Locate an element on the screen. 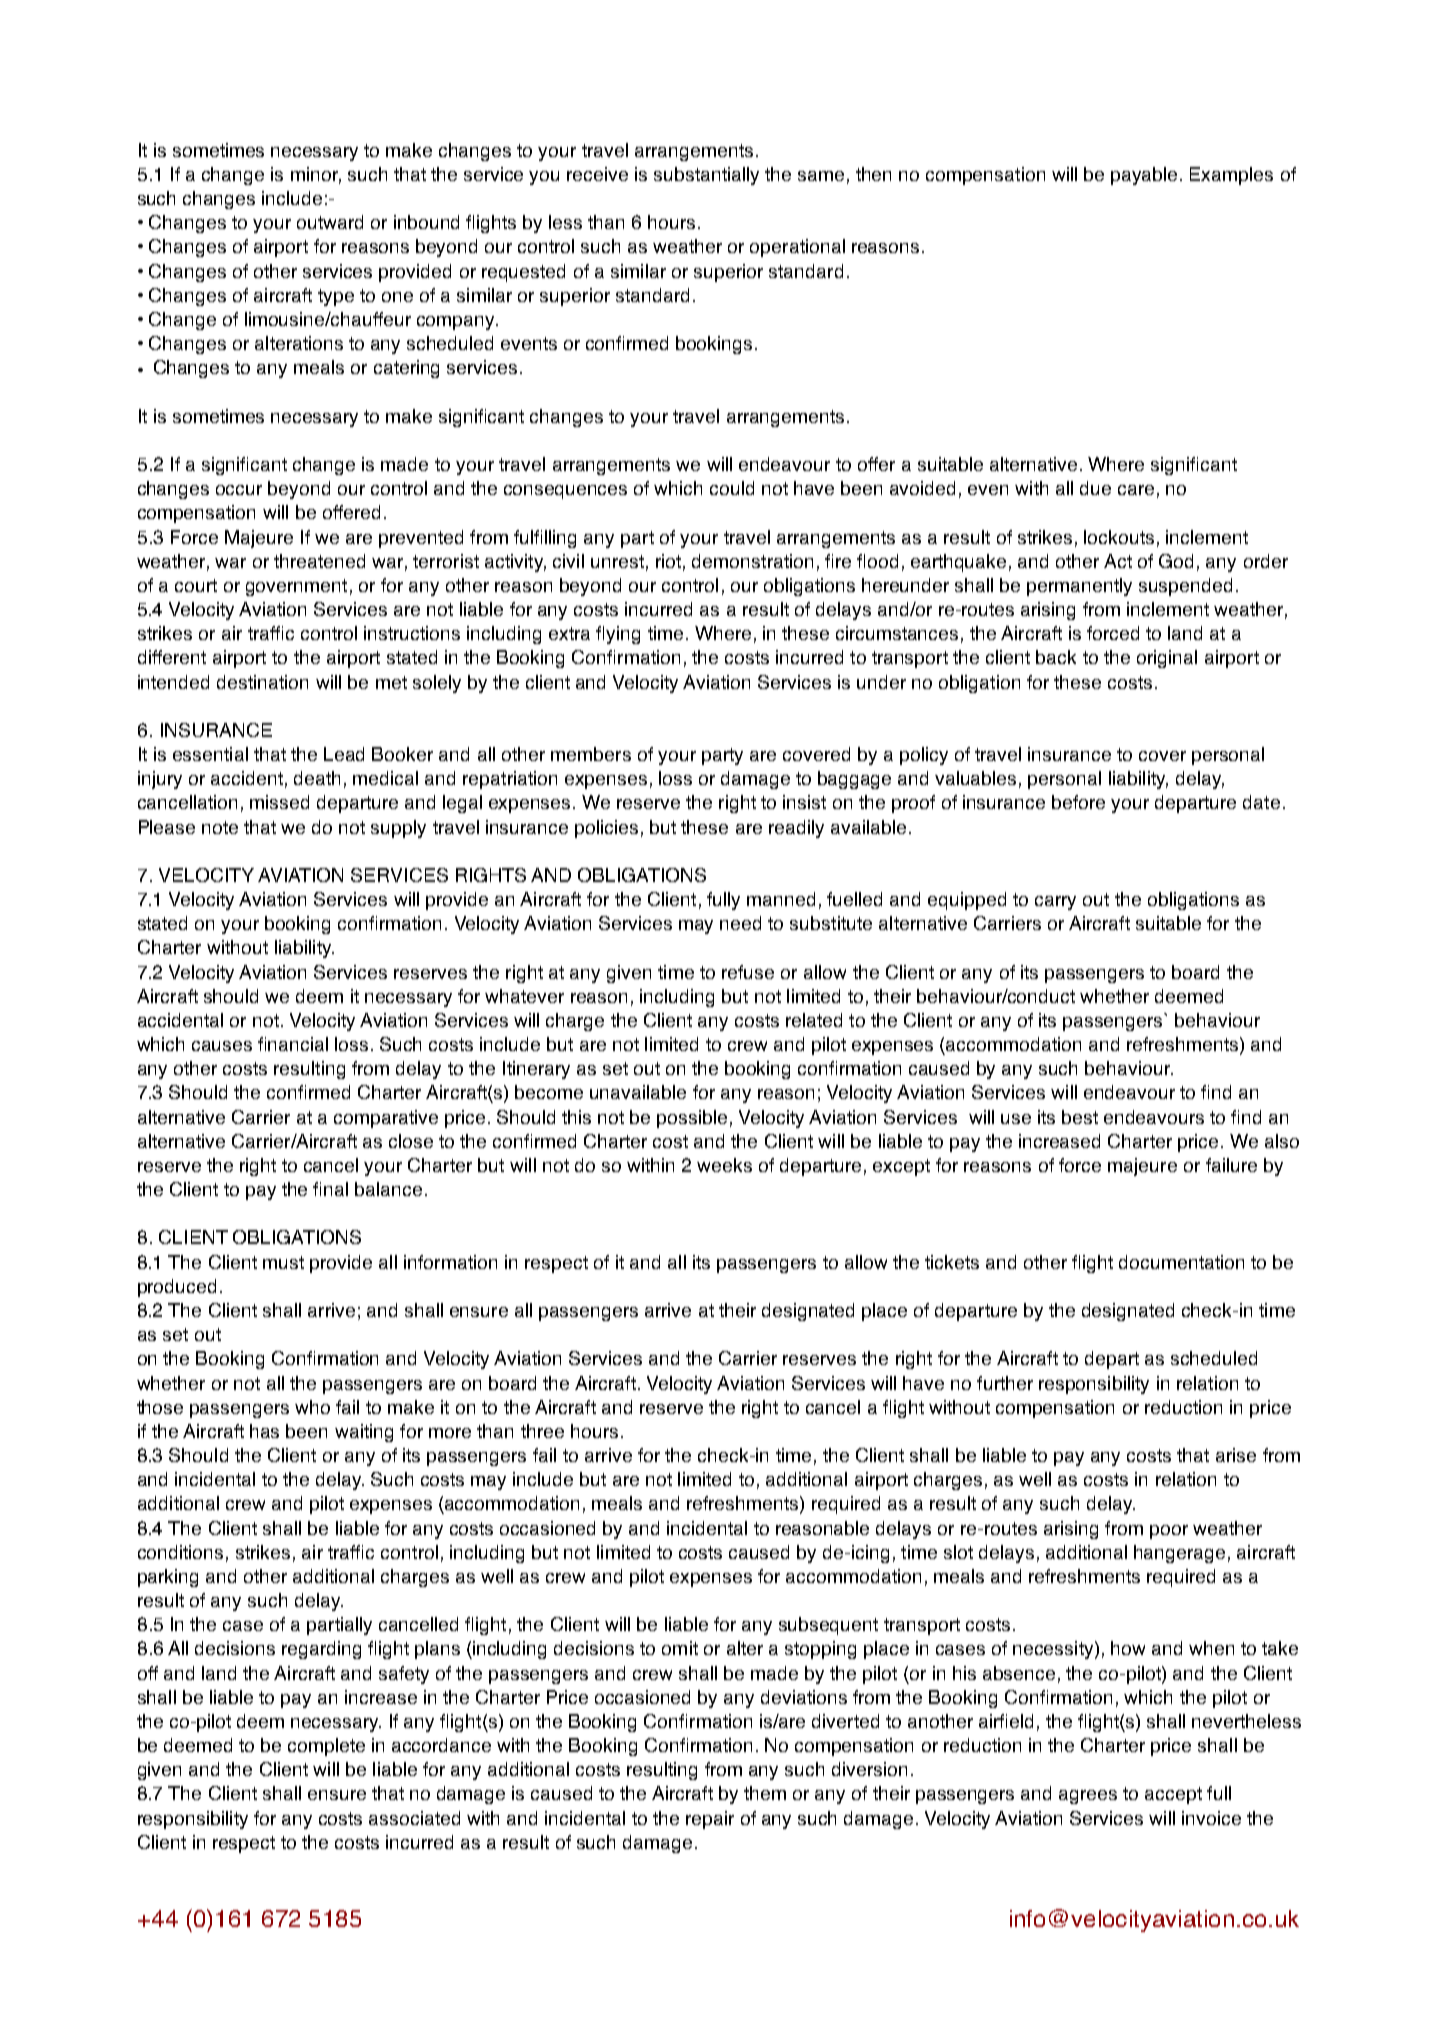  accept is located at coordinates (1173, 1795).
